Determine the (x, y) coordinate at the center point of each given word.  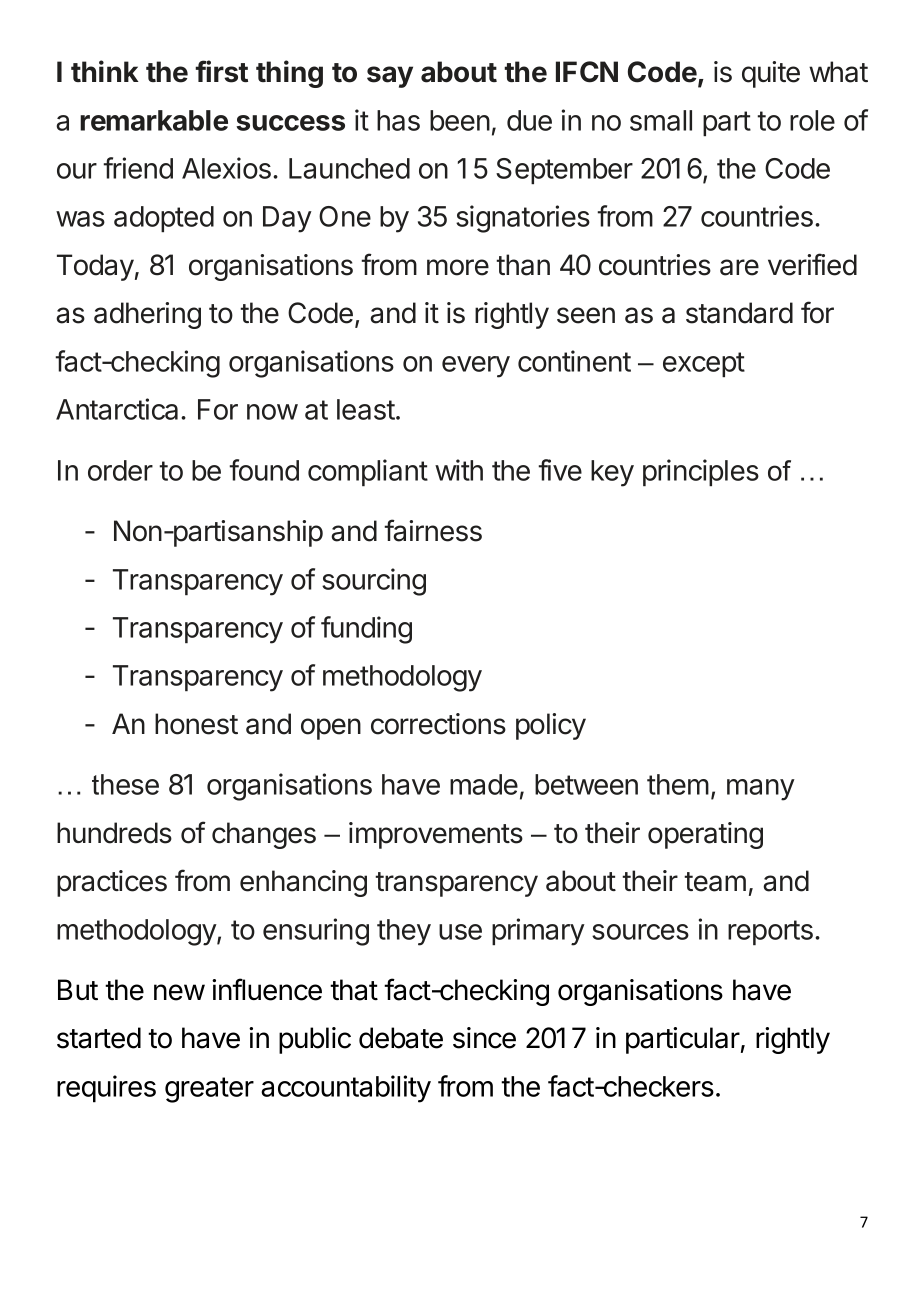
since (484, 1038)
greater (209, 1090)
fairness (433, 530)
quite (771, 74)
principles (701, 472)
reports (770, 932)
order (120, 470)
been (460, 120)
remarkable (154, 120)
